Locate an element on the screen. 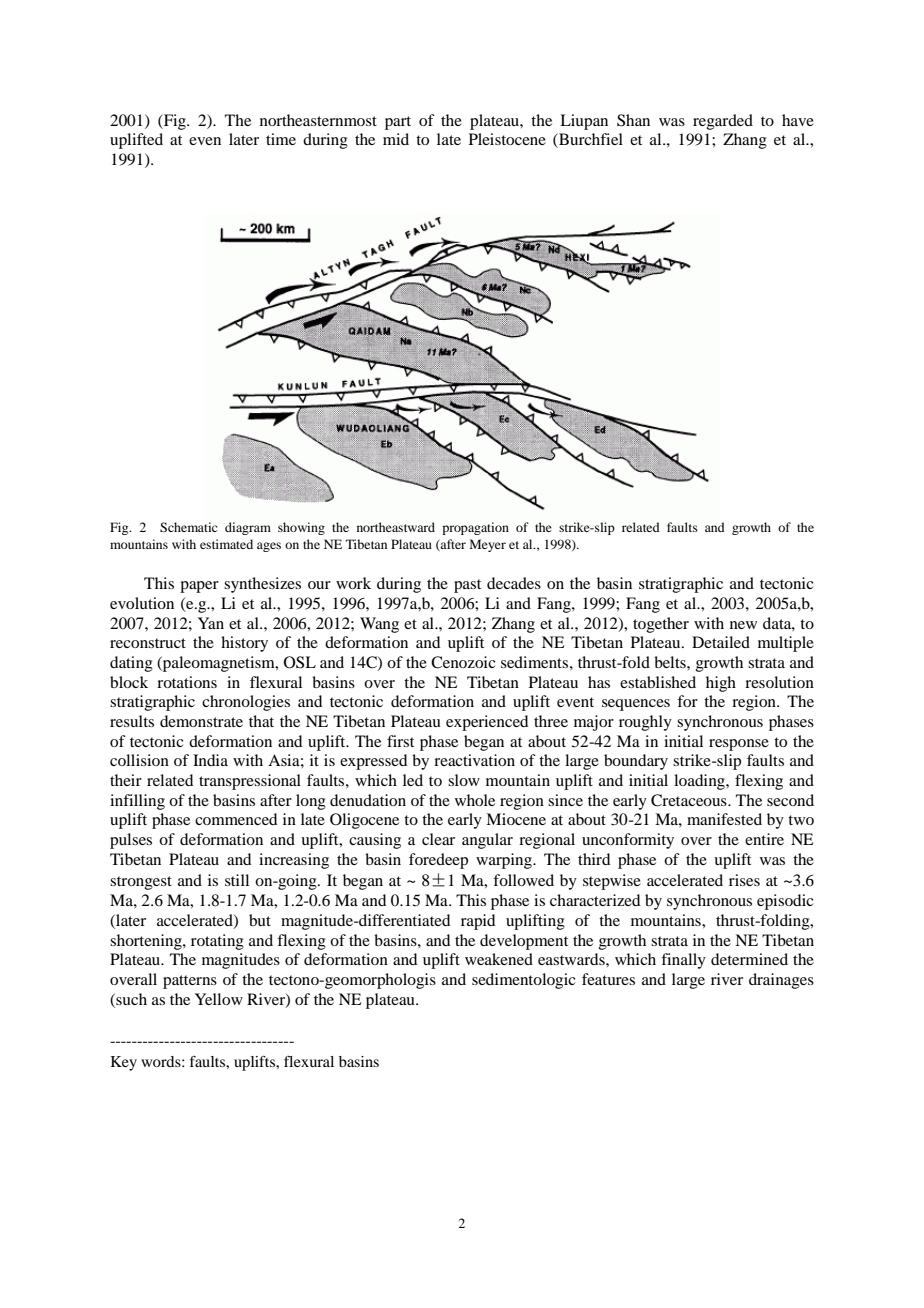  propagation is located at coordinates (475, 528).
